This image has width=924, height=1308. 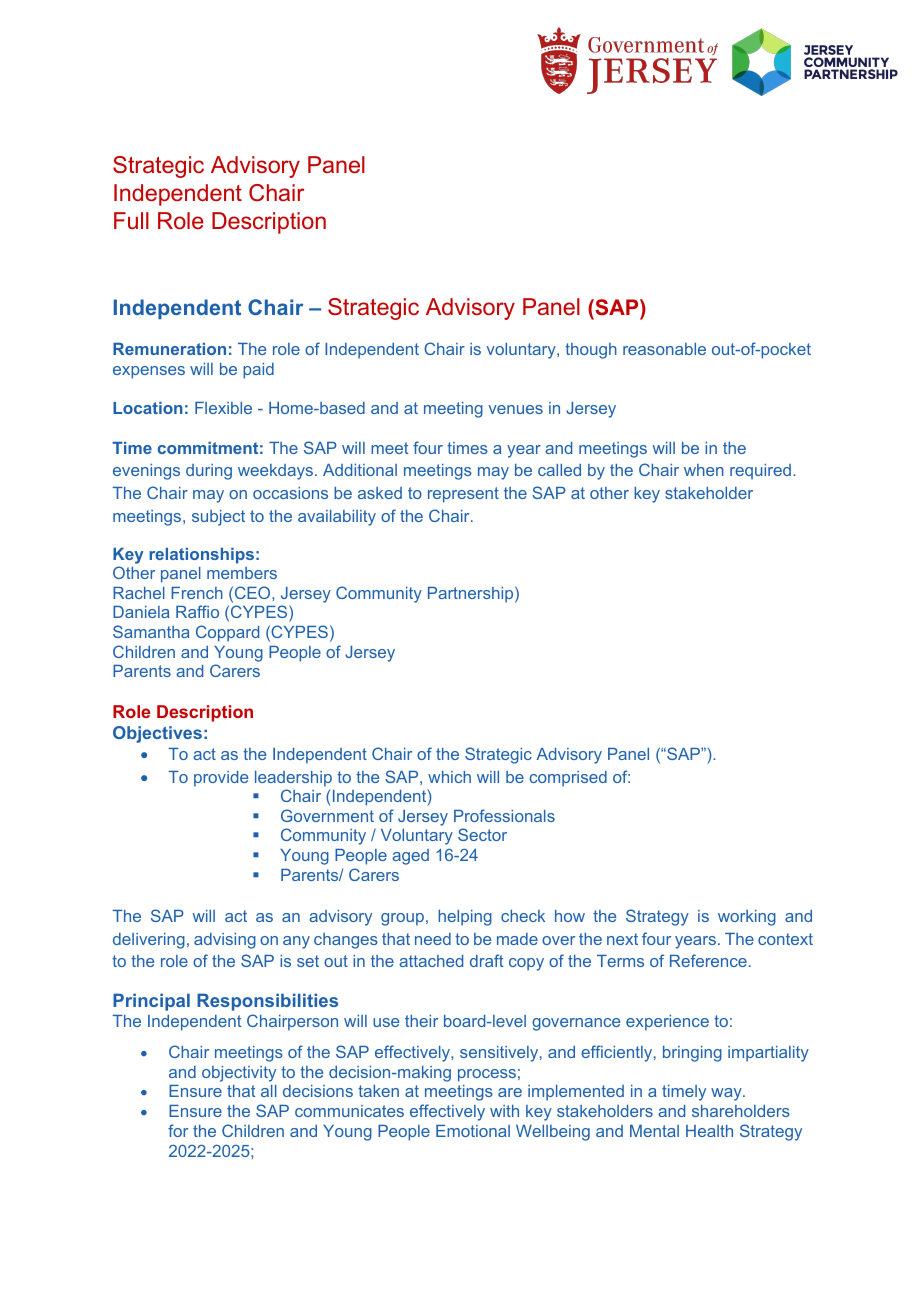 I want to click on reasonable, so click(x=664, y=349).
